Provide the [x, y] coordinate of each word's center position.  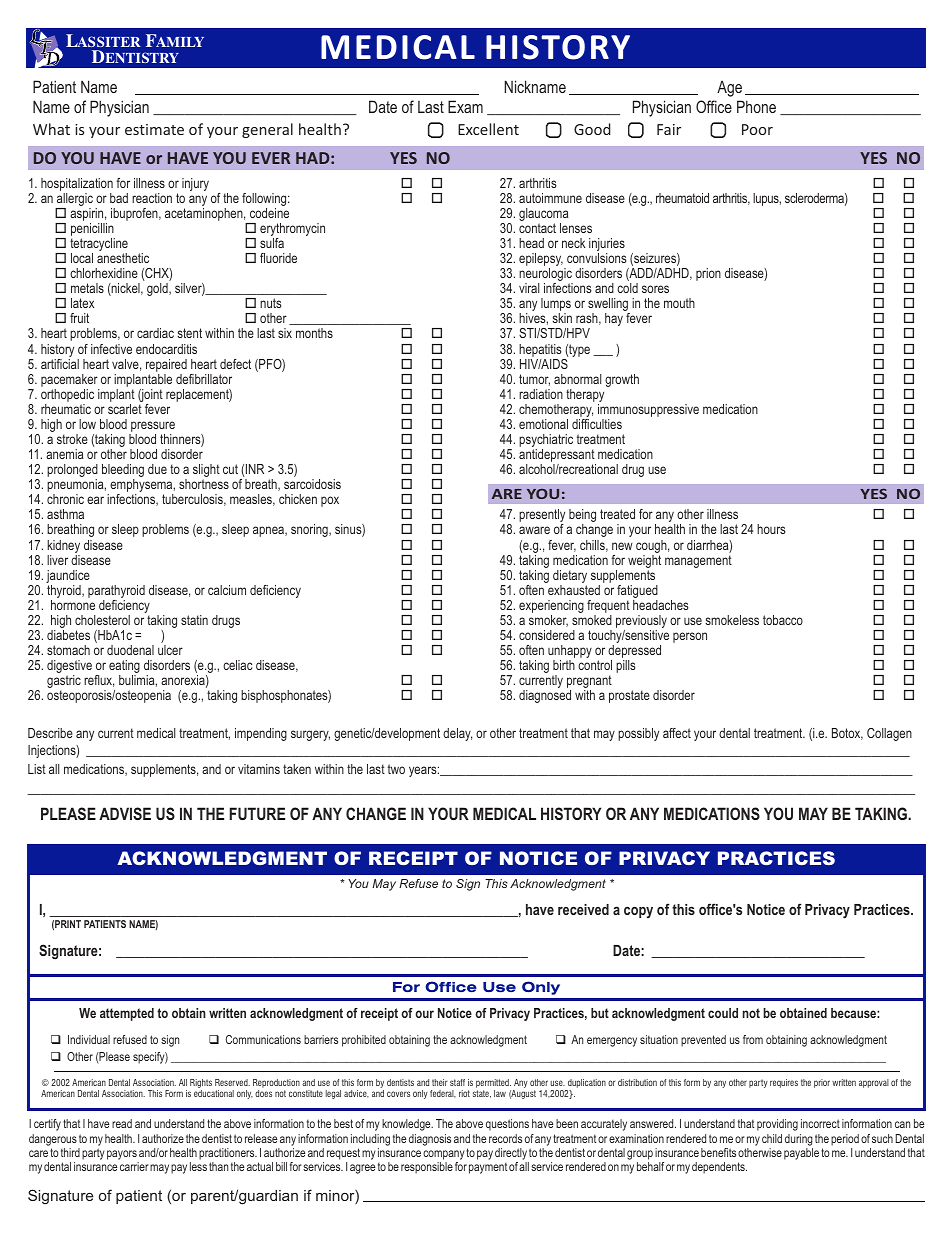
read [122, 1123]
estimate [154, 129]
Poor [757, 129]
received [583, 909]
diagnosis [430, 1140]
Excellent [488, 129]
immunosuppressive [648, 412]
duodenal [130, 650]
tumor [534, 380]
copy [638, 912]
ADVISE [125, 813]
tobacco [783, 620]
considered [547, 635]
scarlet [125, 409]
